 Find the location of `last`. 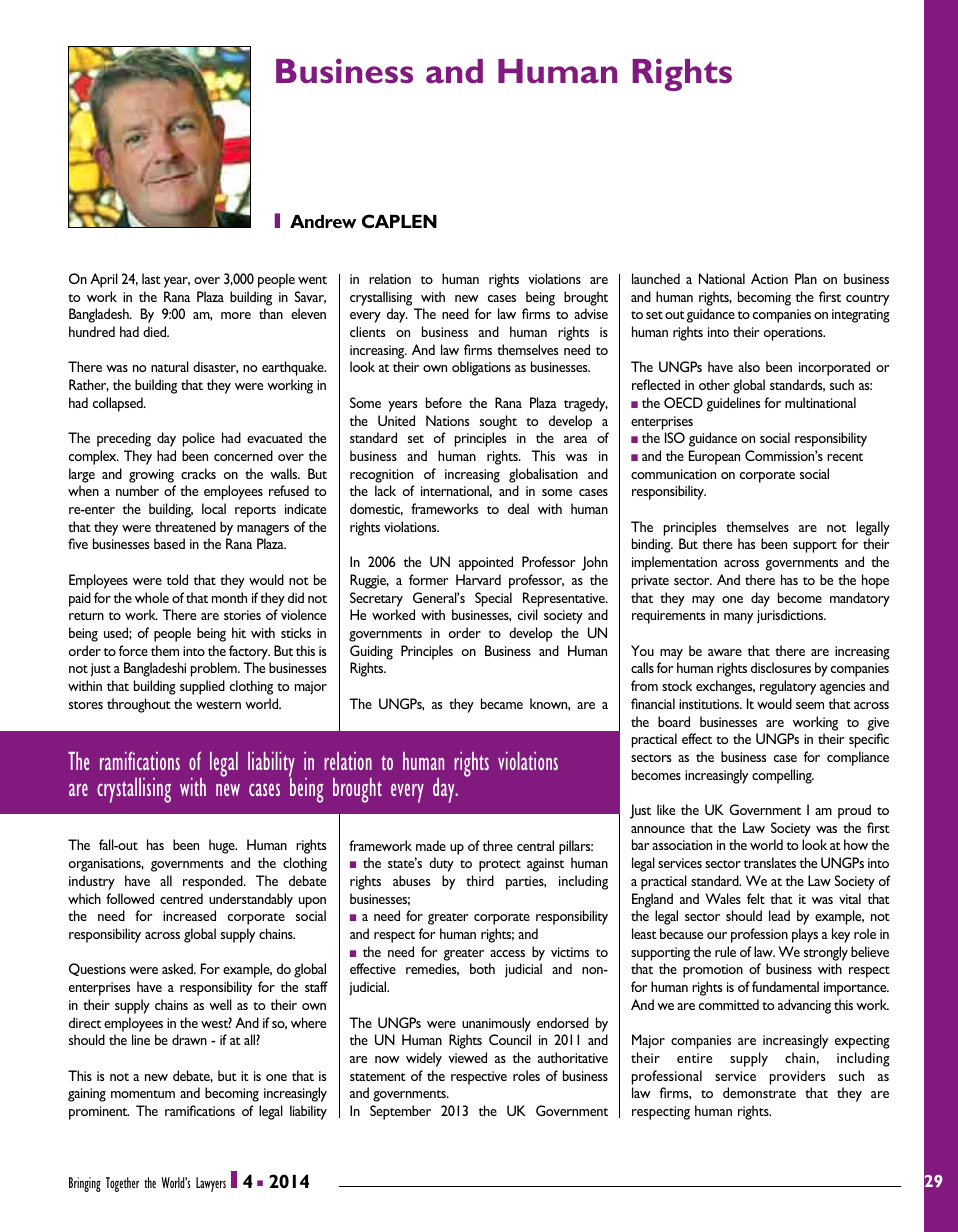

last is located at coordinates (151, 278).
